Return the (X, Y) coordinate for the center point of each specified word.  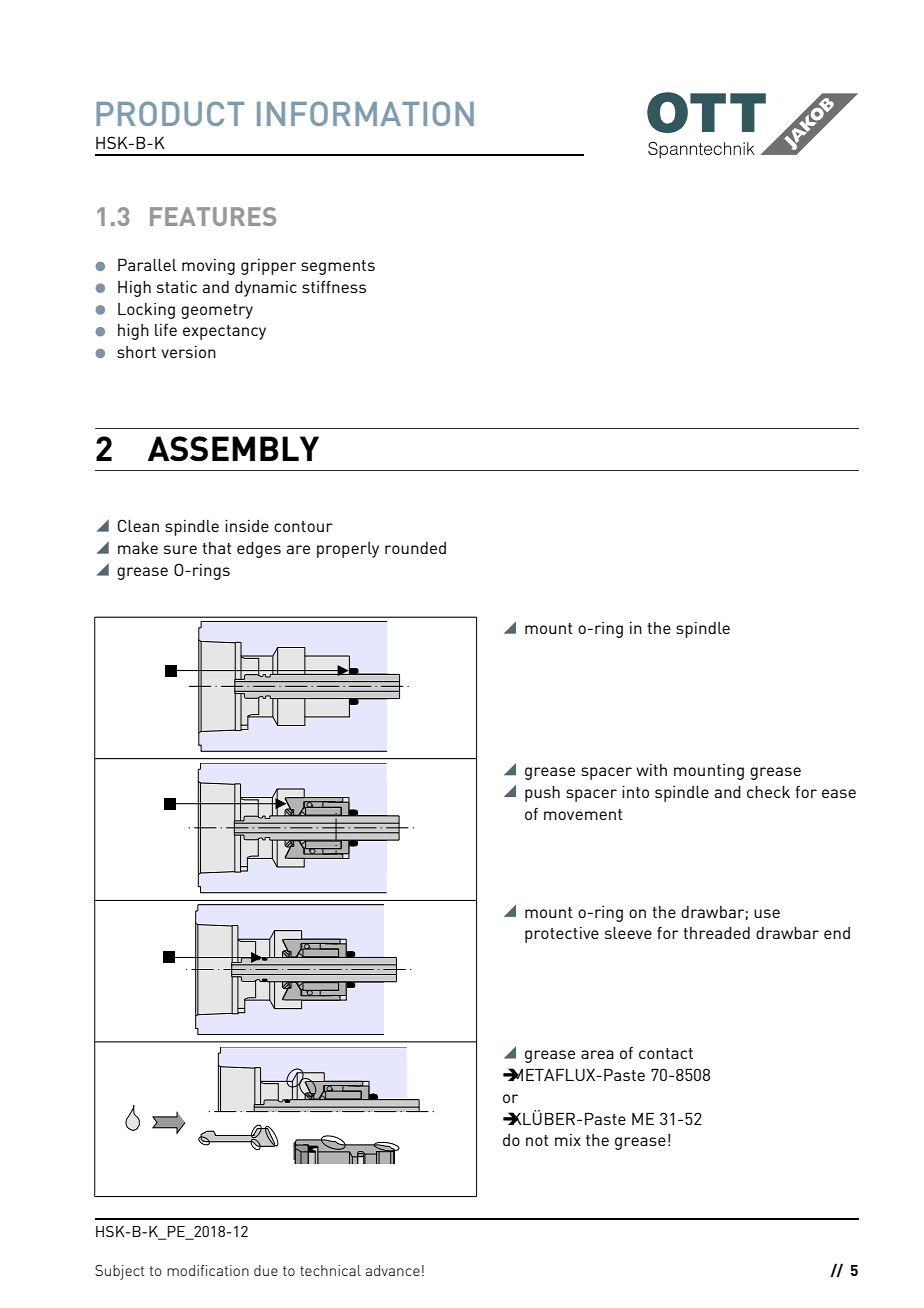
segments (338, 267)
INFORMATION (365, 113)
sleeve (628, 933)
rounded (415, 548)
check (768, 792)
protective (562, 935)
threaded (716, 933)
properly (348, 550)
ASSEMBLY (233, 449)
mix (568, 1140)
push (542, 794)
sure (180, 549)
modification (208, 1270)
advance (393, 1270)
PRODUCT (170, 113)
